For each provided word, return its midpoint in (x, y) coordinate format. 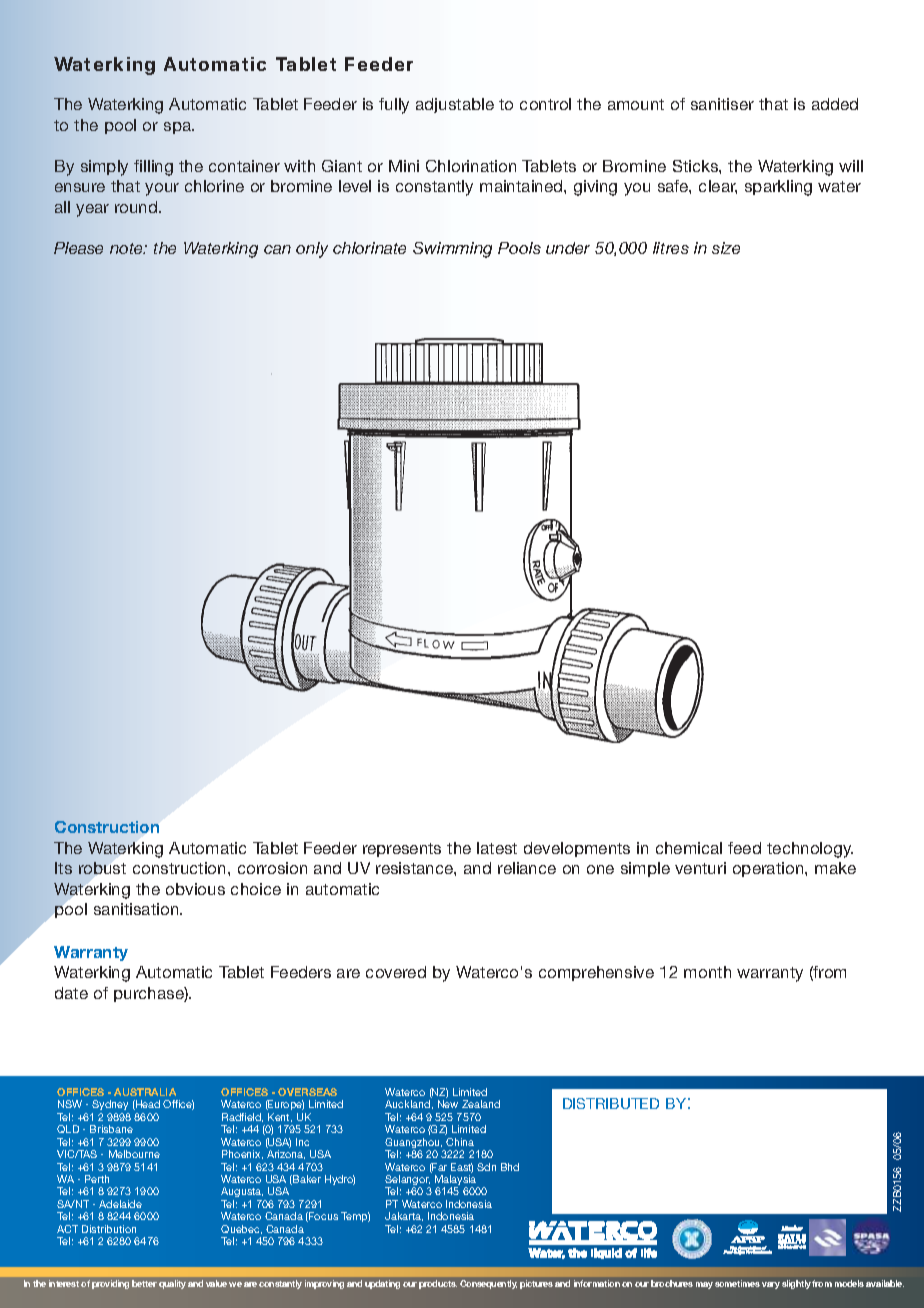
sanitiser (722, 104)
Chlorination (471, 166)
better (144, 1283)
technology (810, 850)
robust (102, 868)
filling (153, 168)
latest (497, 848)
